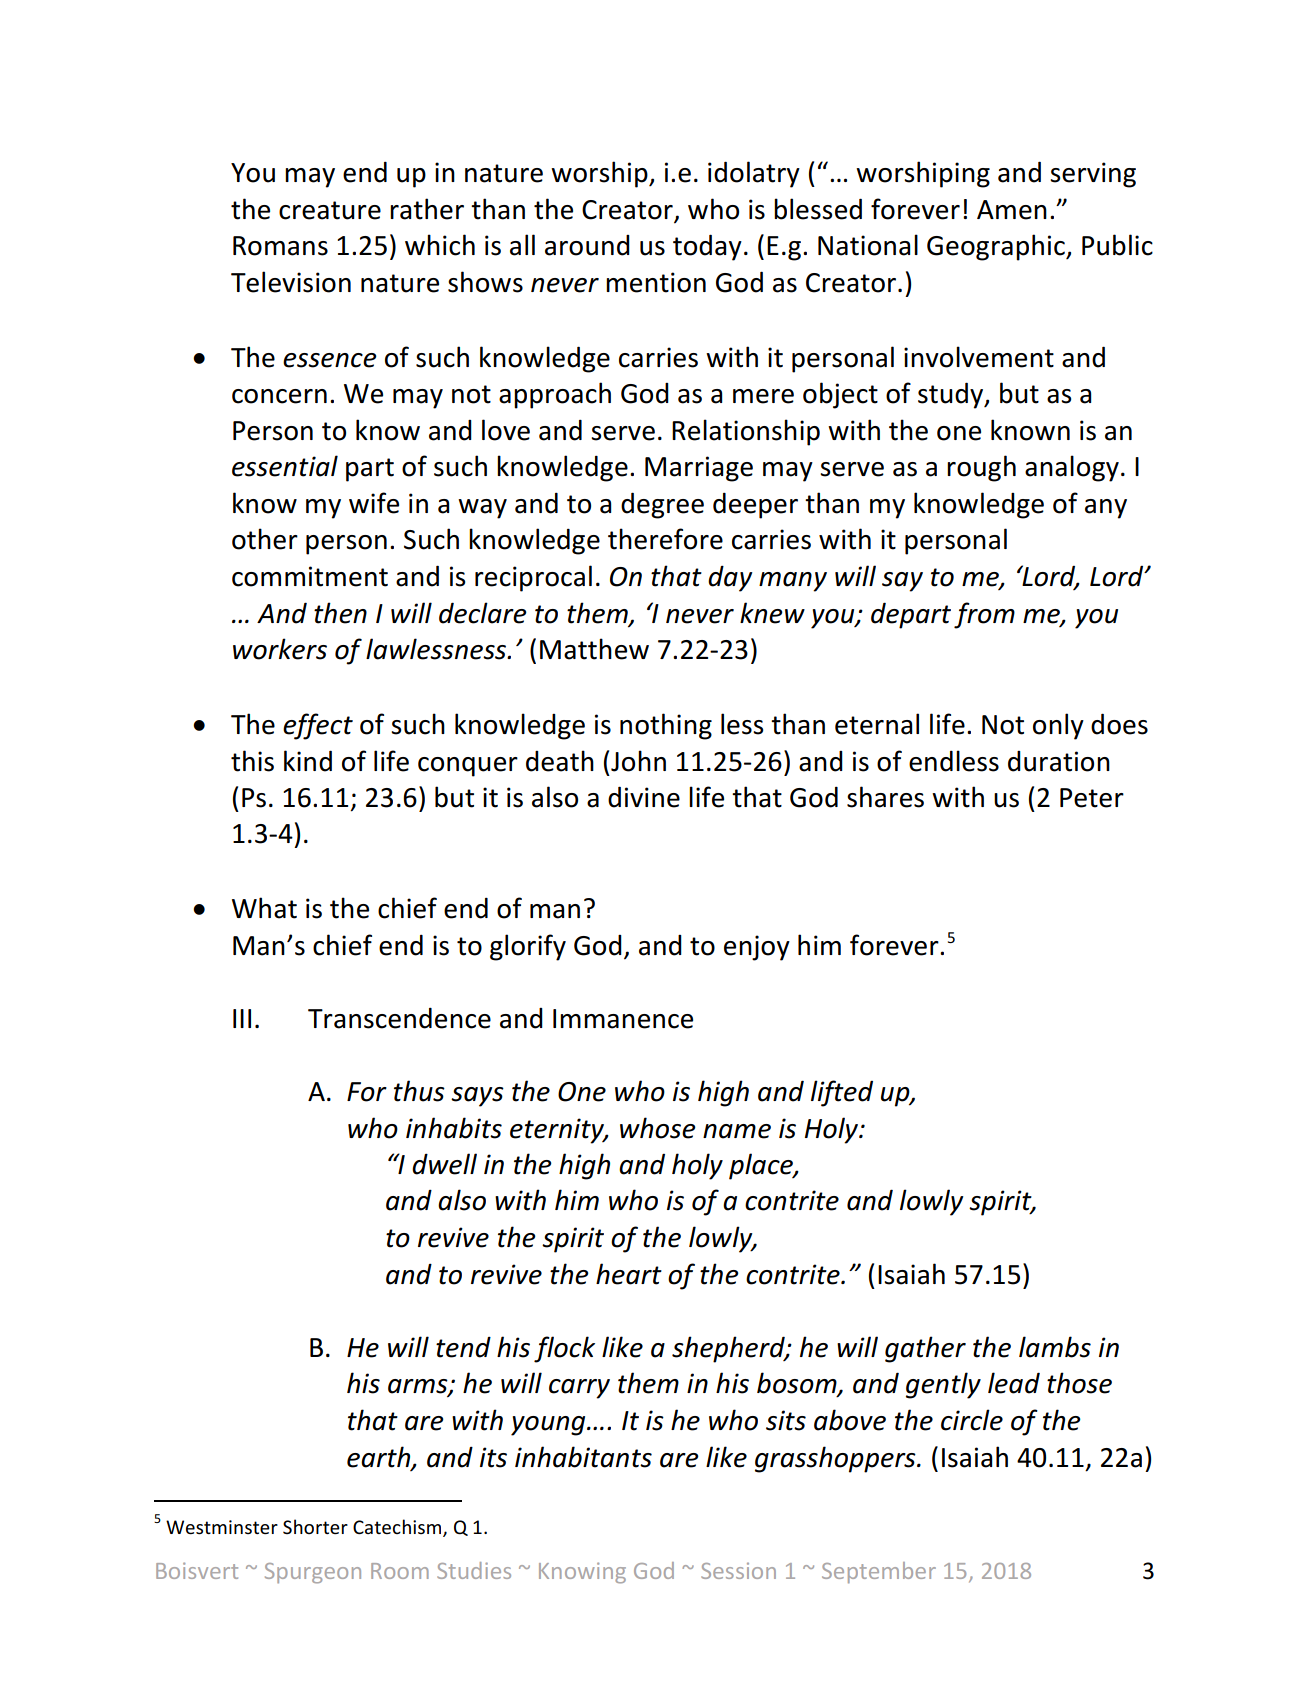 The height and width of the image is (1694, 1309). What do you see at coordinates (879, 1572) in the image?
I see `September` at bounding box center [879, 1572].
